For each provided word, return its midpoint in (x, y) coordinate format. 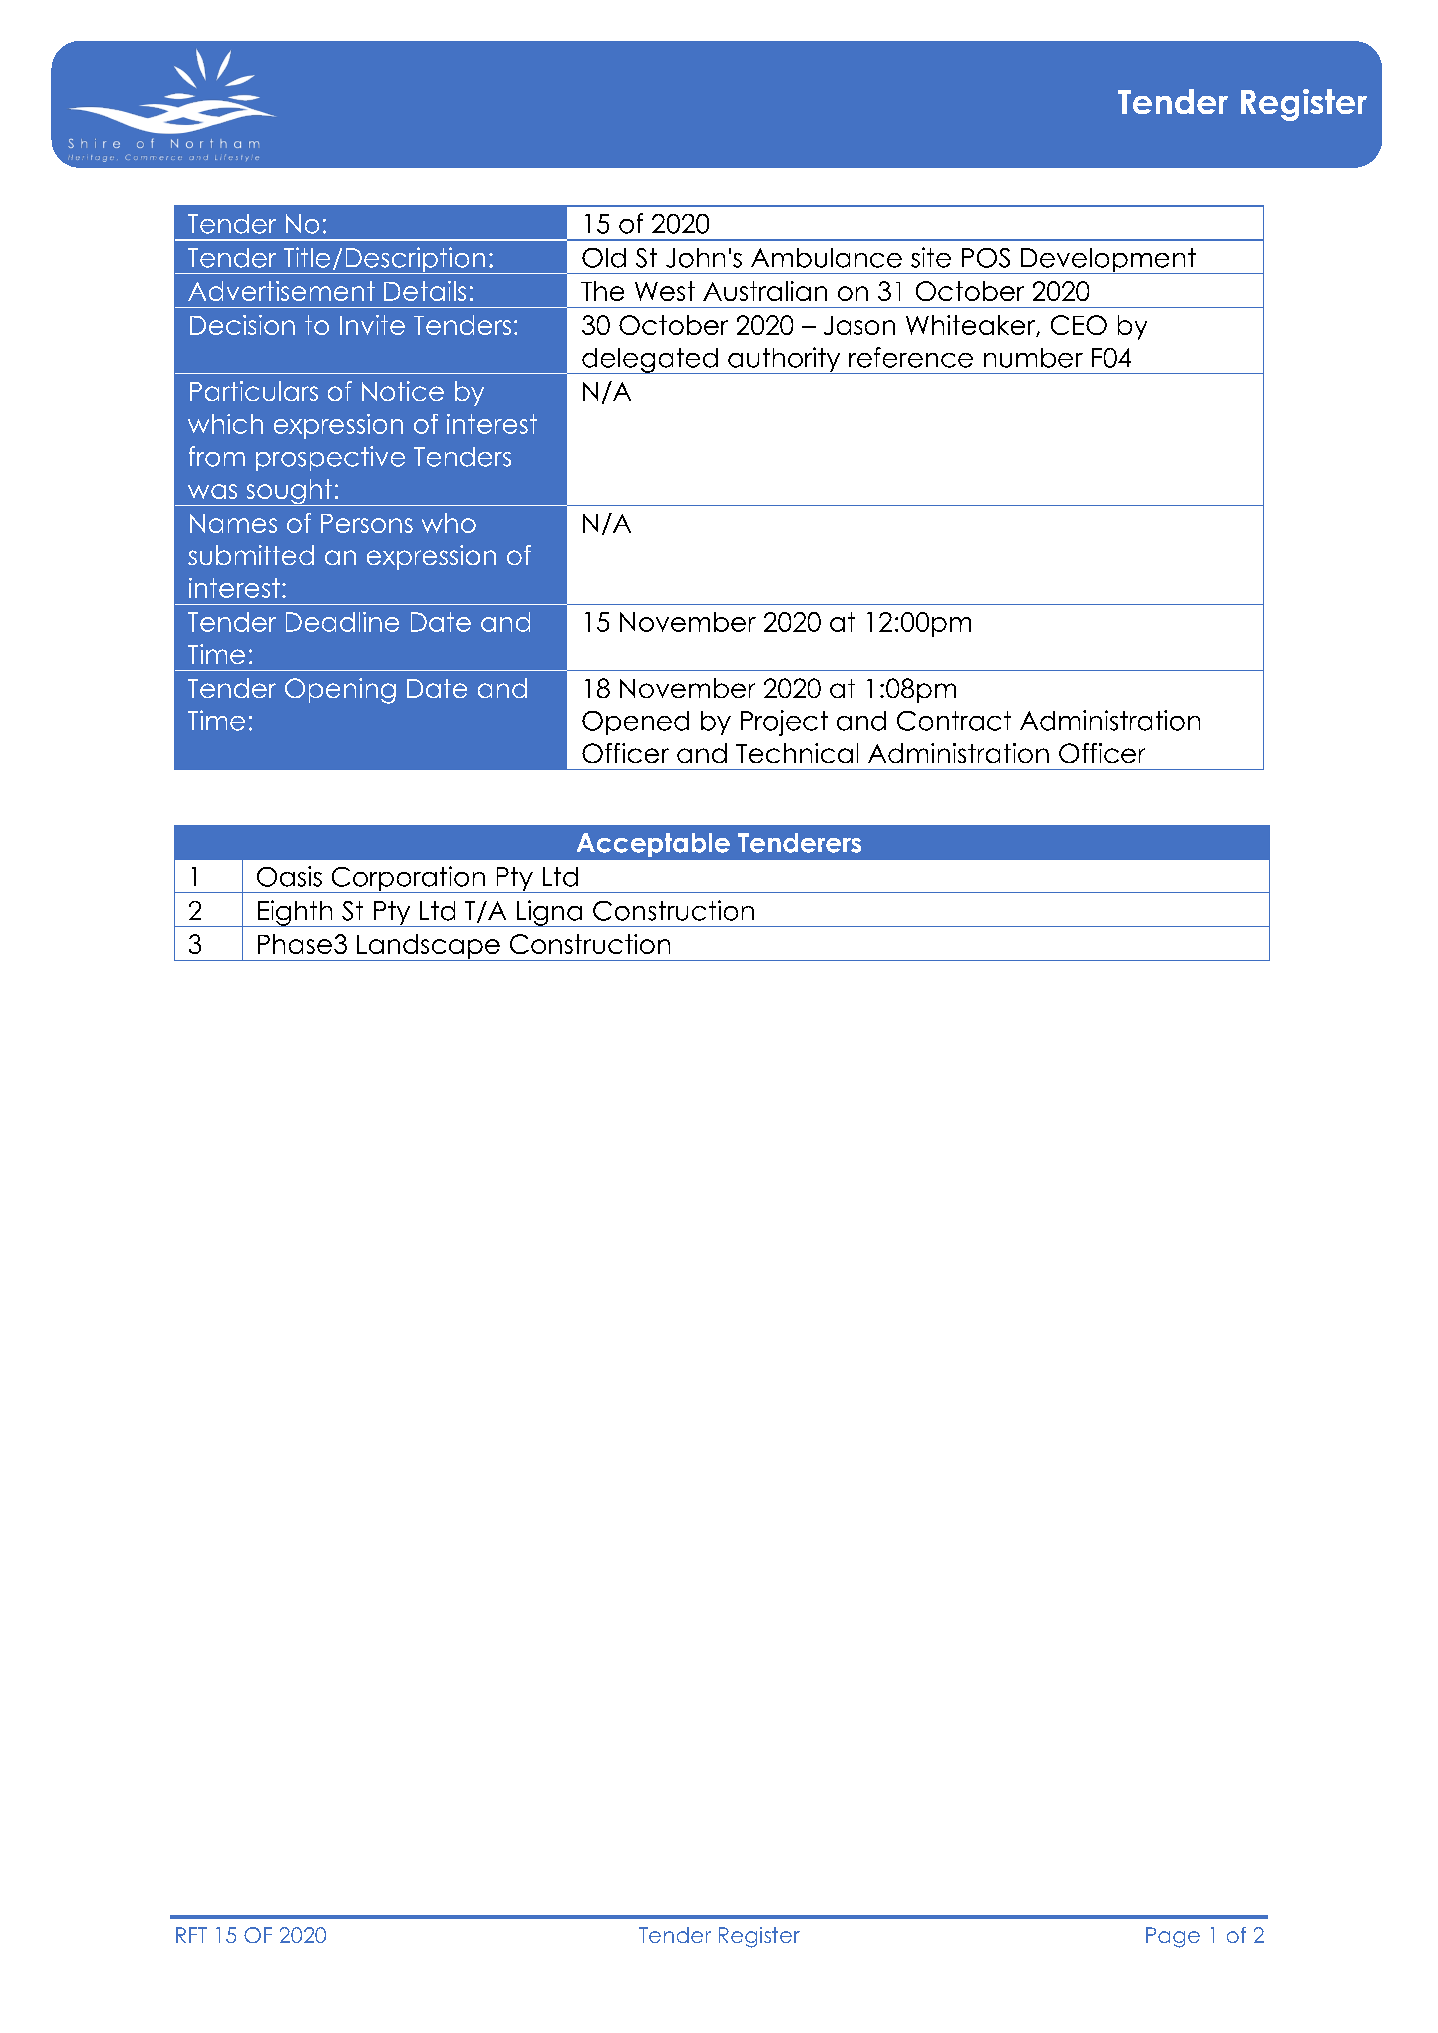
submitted (251, 555)
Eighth (295, 913)
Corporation (408, 879)
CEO (1079, 325)
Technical (797, 753)
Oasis (289, 876)
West (665, 291)
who (449, 523)
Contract (954, 721)
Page (1173, 1937)
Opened (635, 723)
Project (784, 723)
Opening (340, 691)
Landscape (428, 947)
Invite (372, 325)
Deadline (342, 622)
